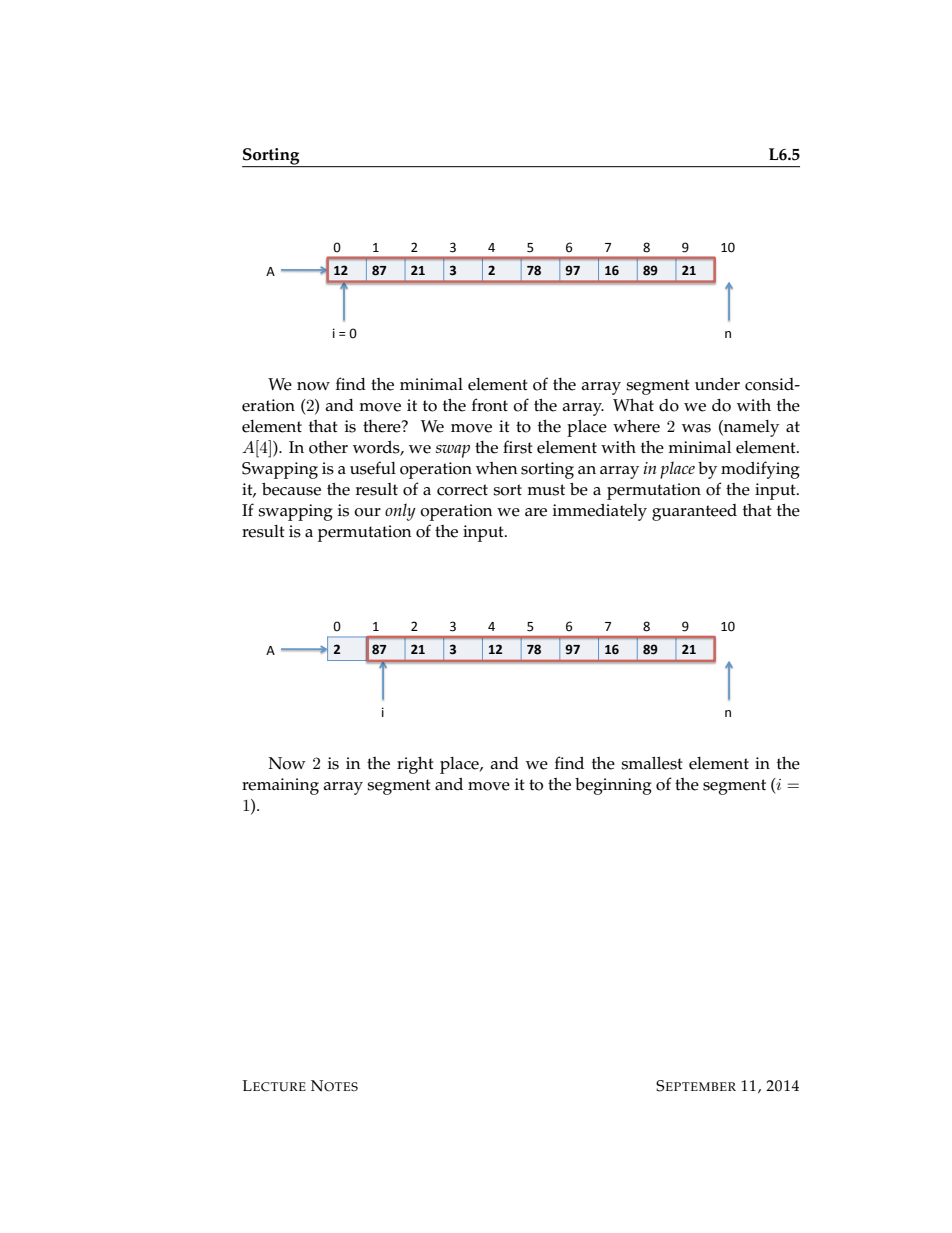 The height and width of the screenshot is (1233, 952). I want to click on are, so click(536, 512).
